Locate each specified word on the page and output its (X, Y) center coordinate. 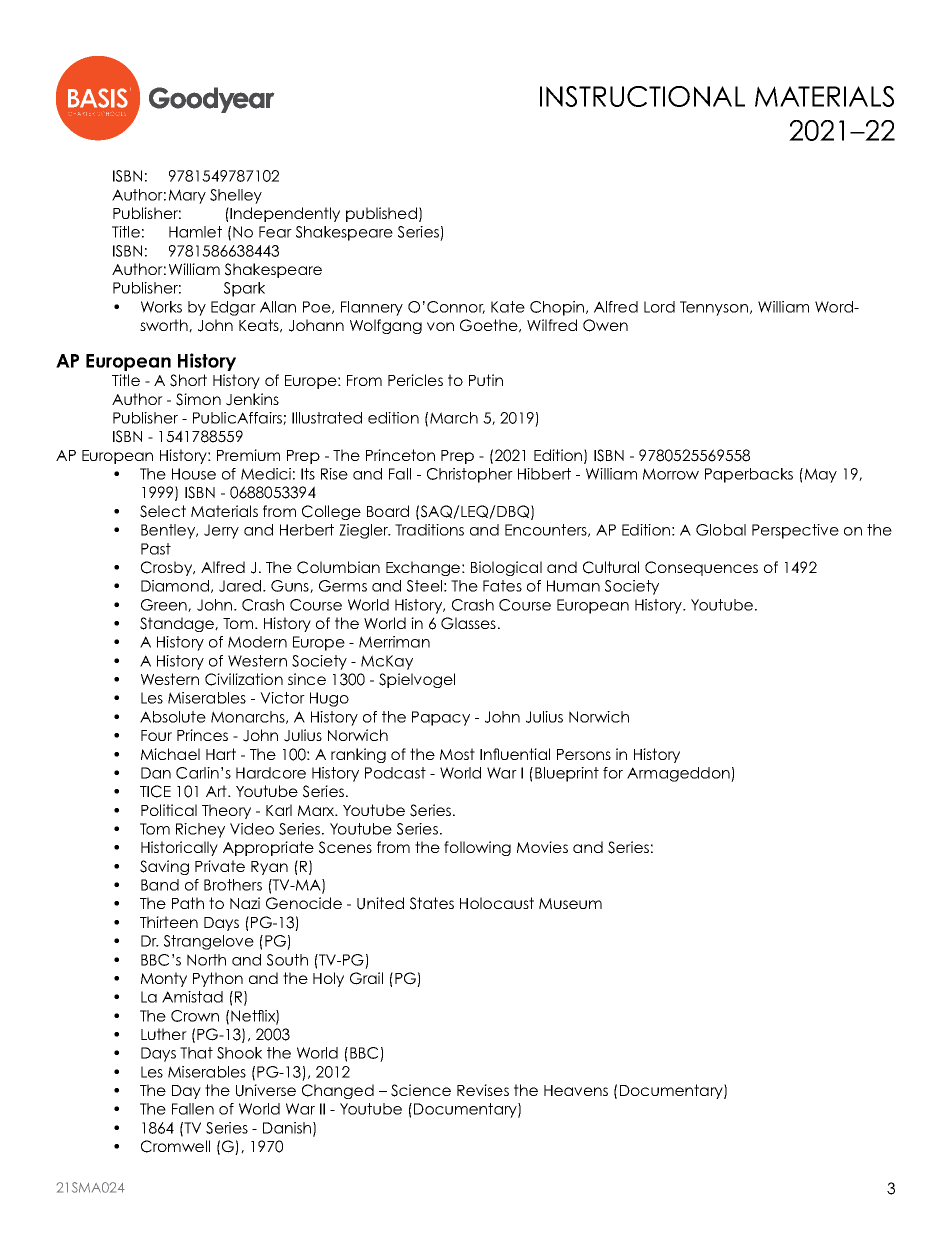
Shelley (236, 196)
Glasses (468, 623)
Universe (266, 1090)
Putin (486, 380)
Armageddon (679, 774)
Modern (257, 642)
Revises (483, 1090)
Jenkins (252, 399)
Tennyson (714, 308)
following (477, 848)
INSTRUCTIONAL (642, 96)
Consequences (701, 568)
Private (220, 866)
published (381, 214)
